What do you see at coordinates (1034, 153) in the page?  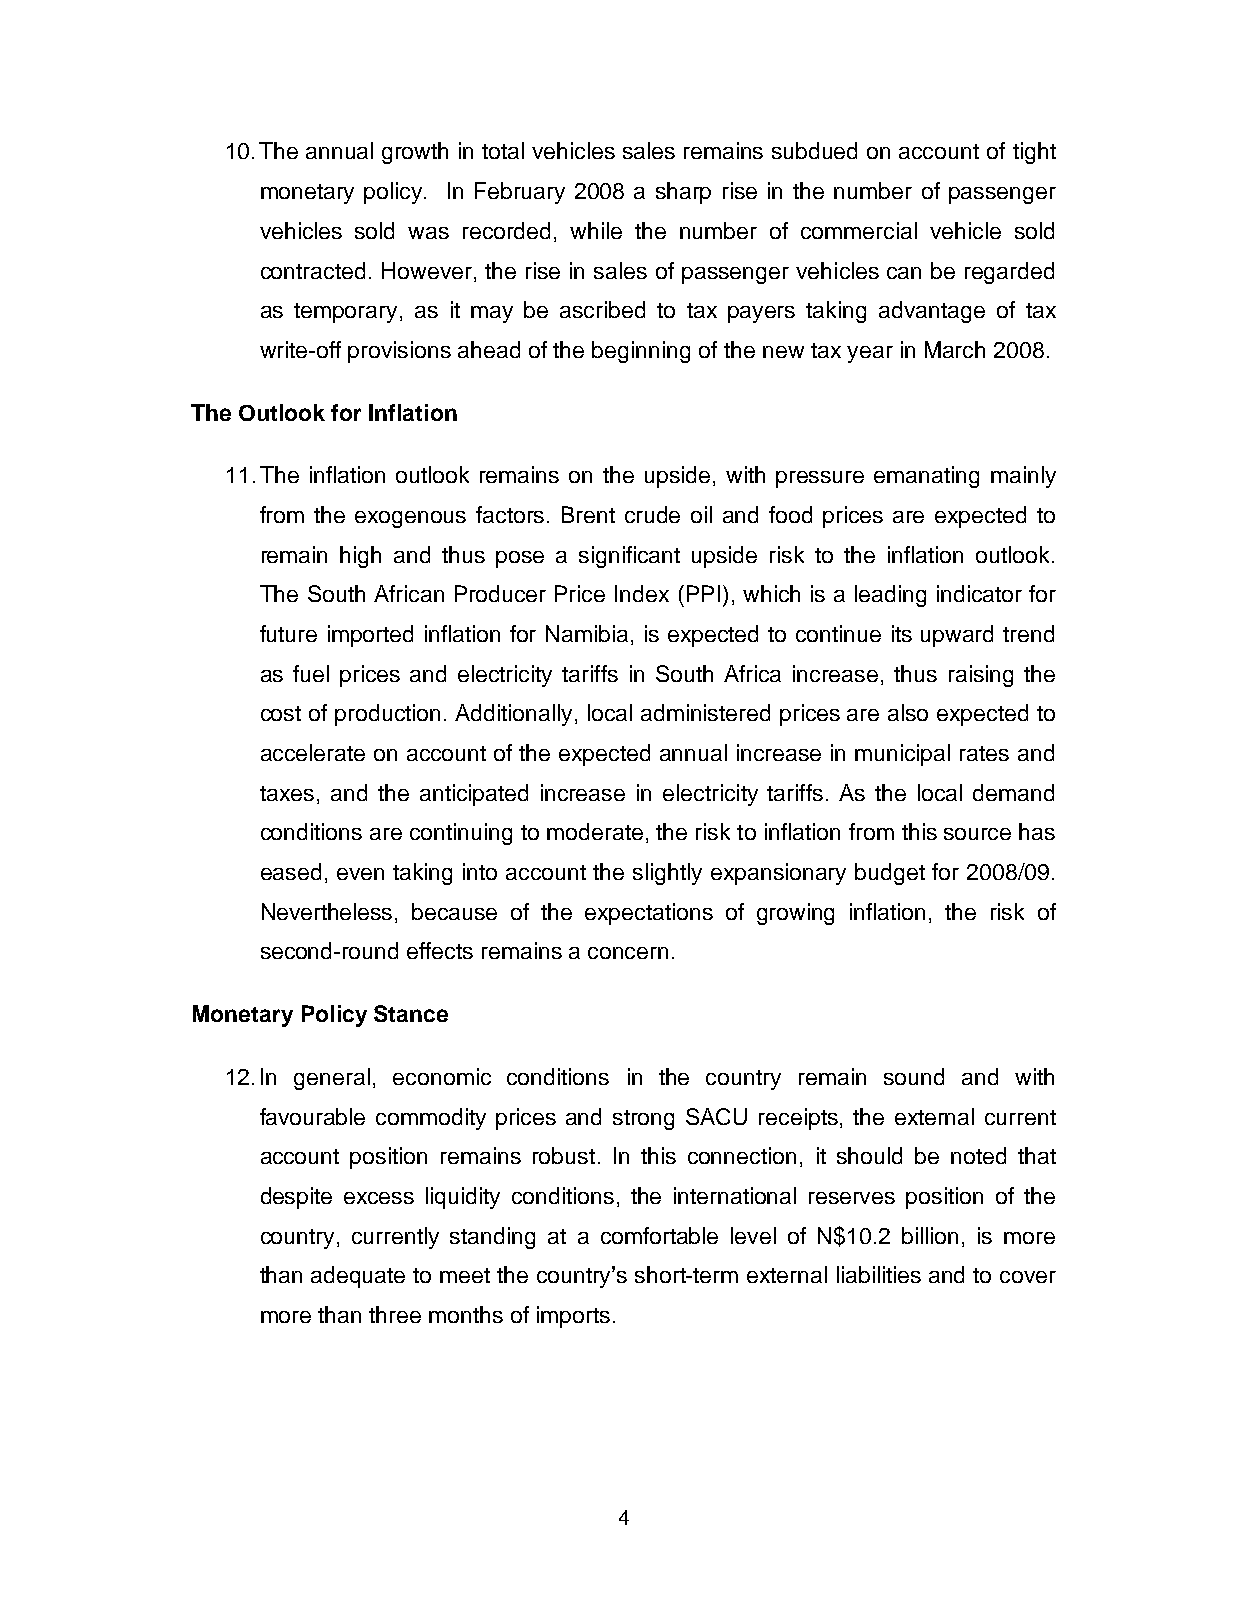 I see `tight` at bounding box center [1034, 153].
